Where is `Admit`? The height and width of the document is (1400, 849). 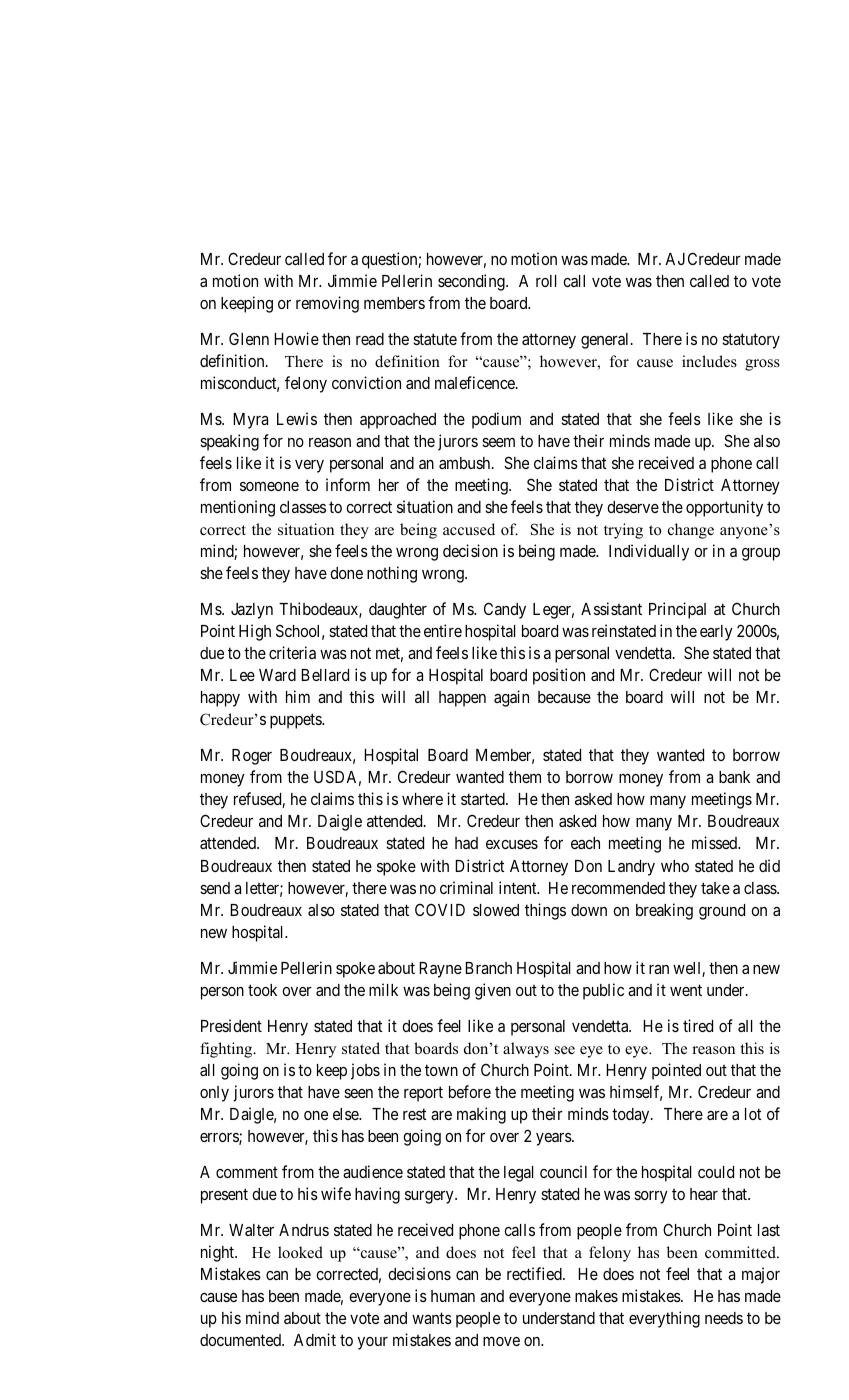 Admit is located at coordinates (315, 1339).
